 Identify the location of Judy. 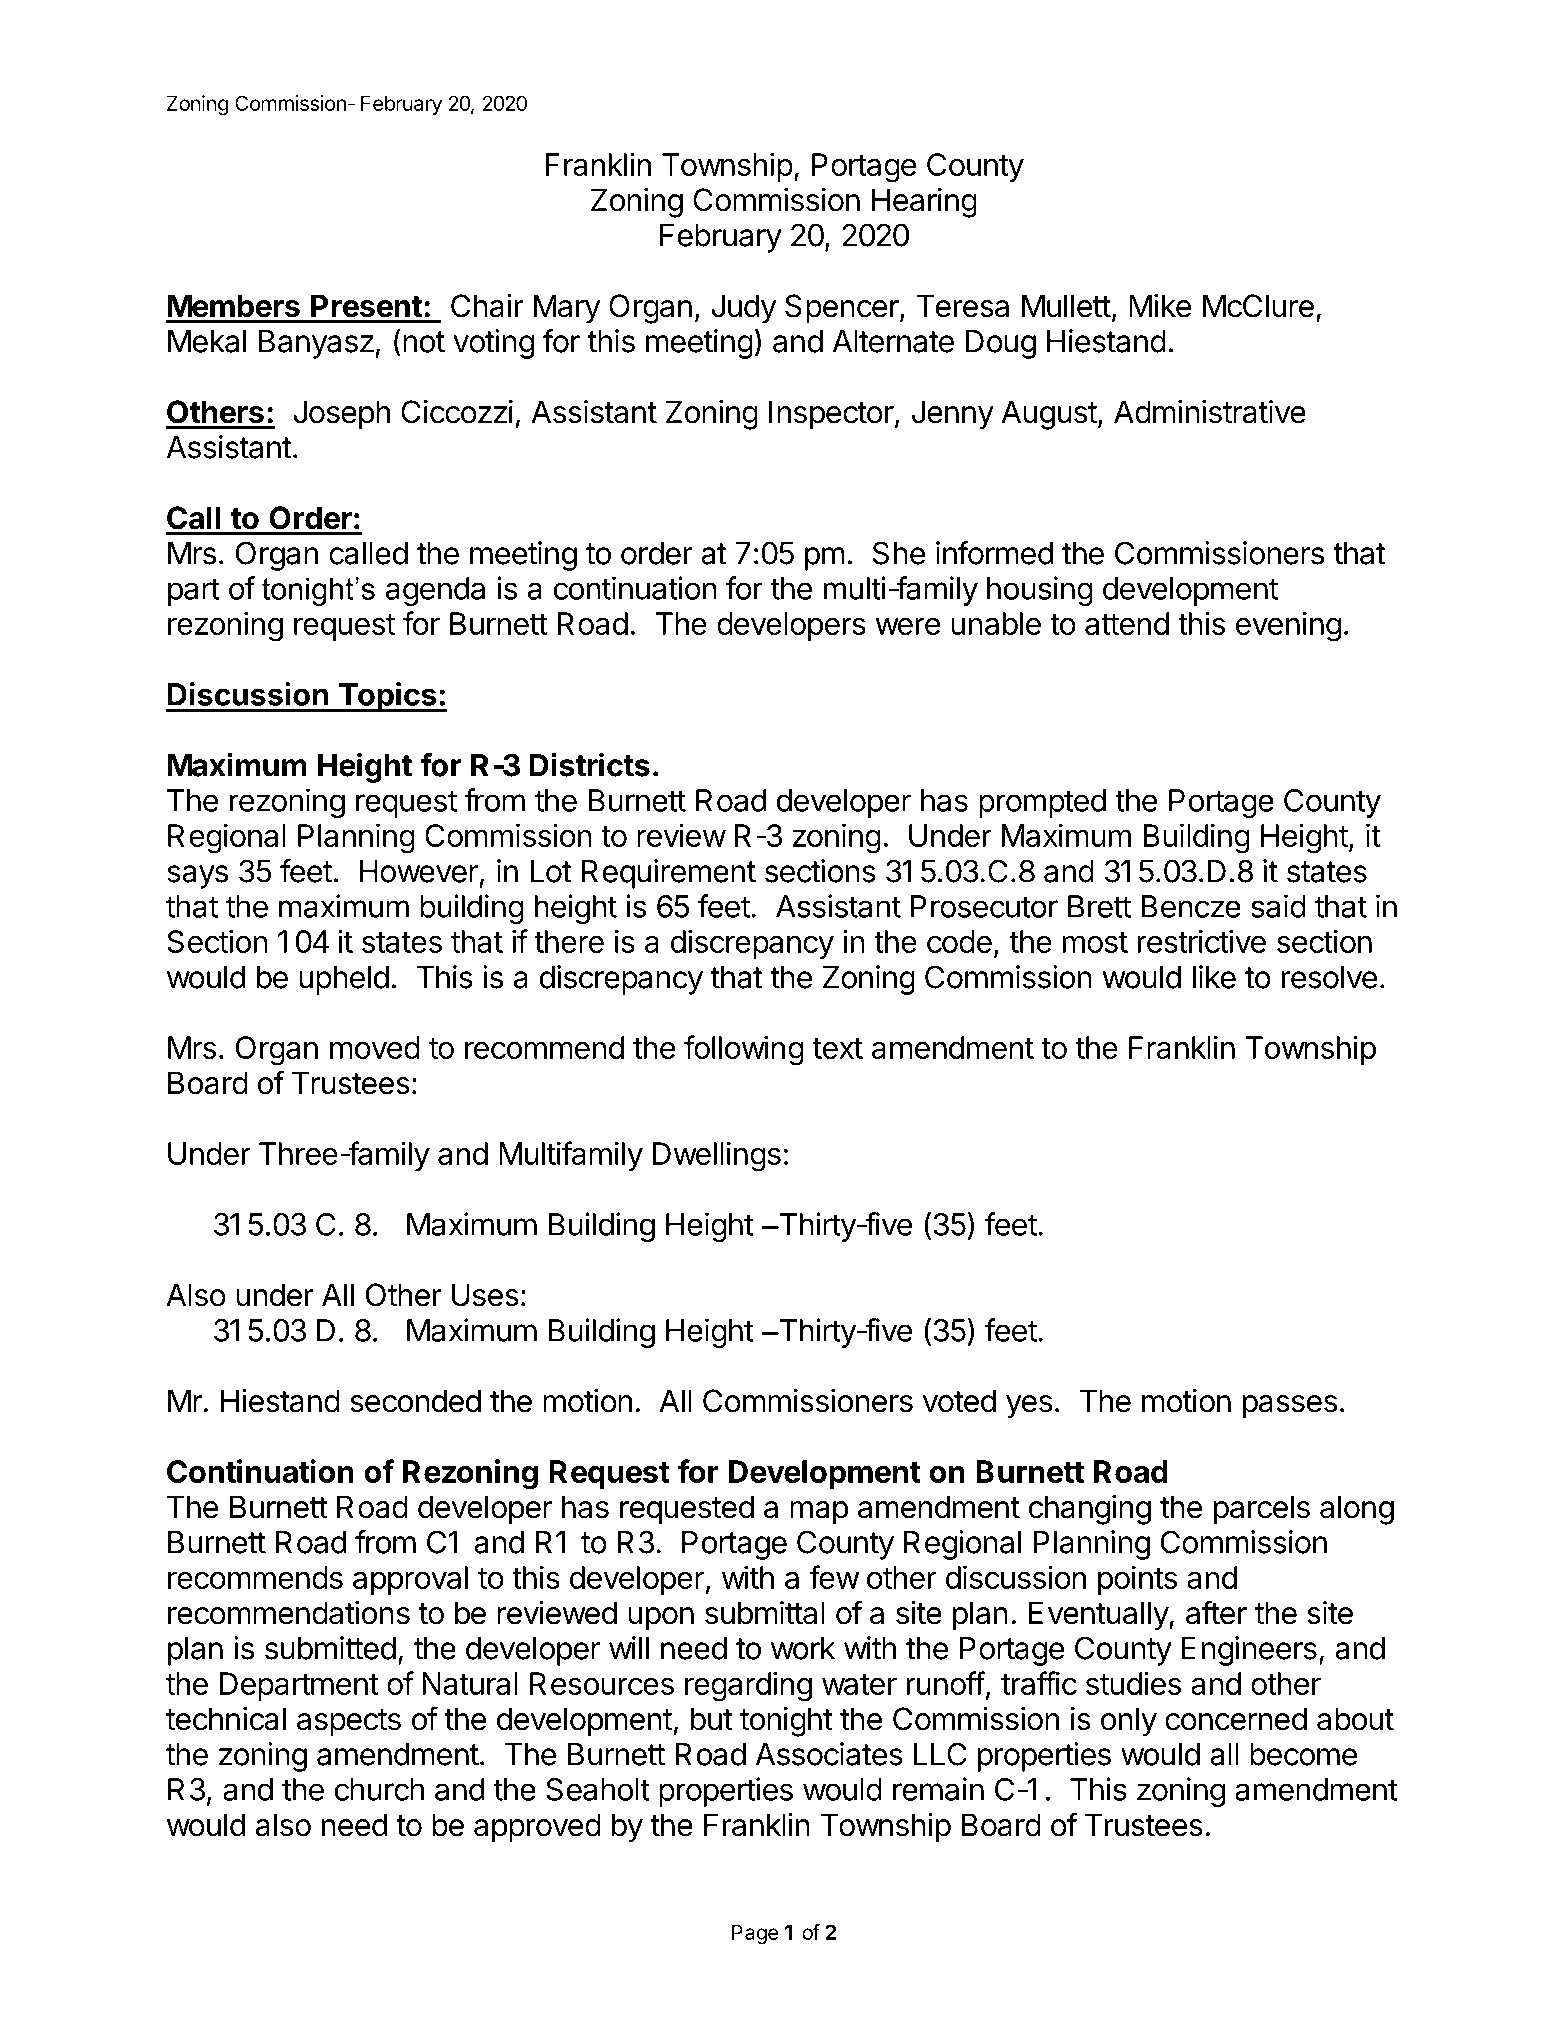
(744, 309).
